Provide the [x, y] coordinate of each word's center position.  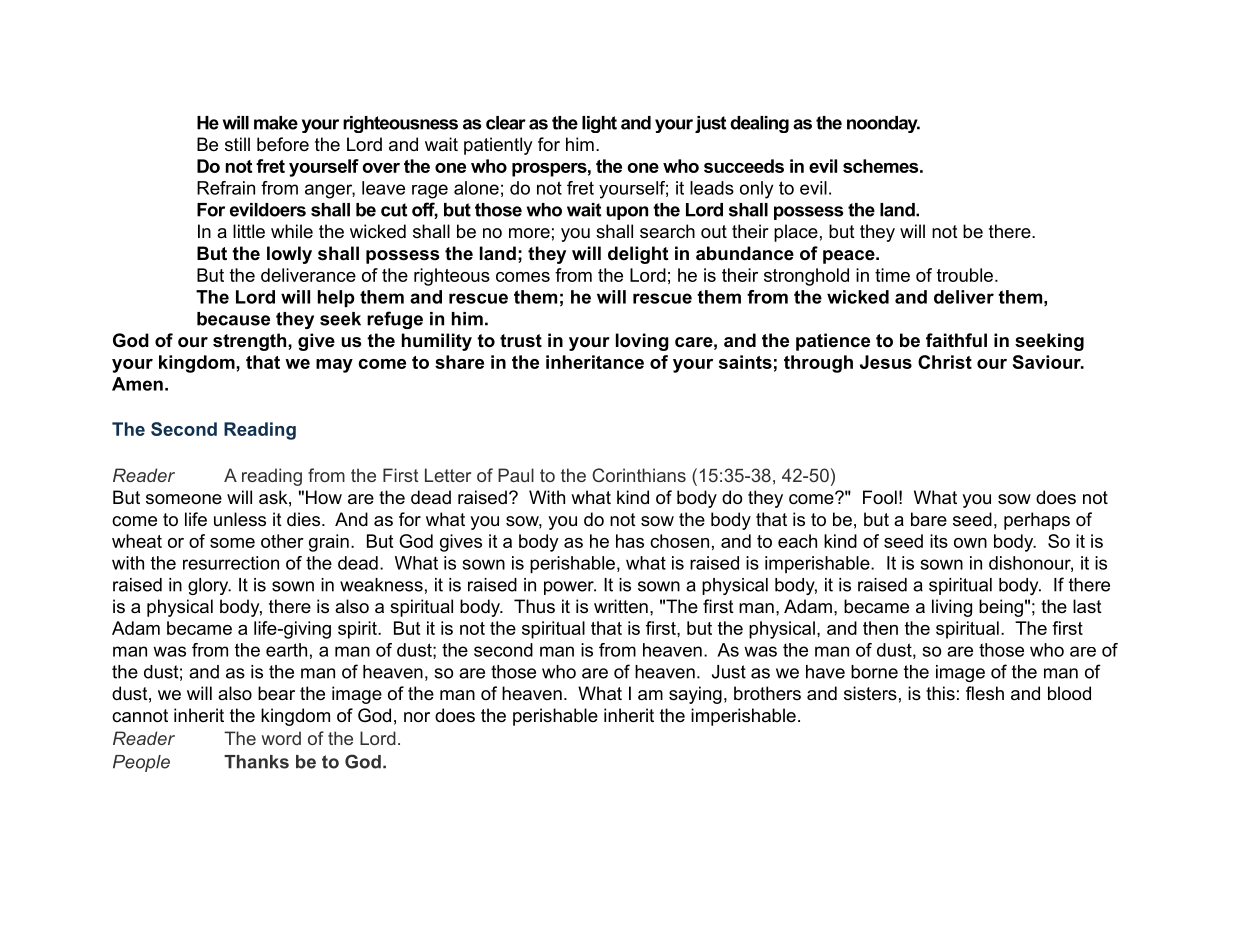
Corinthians [639, 475]
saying [695, 695]
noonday [883, 124]
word [281, 738]
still [237, 144]
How [324, 497]
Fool [880, 497]
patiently [498, 146]
